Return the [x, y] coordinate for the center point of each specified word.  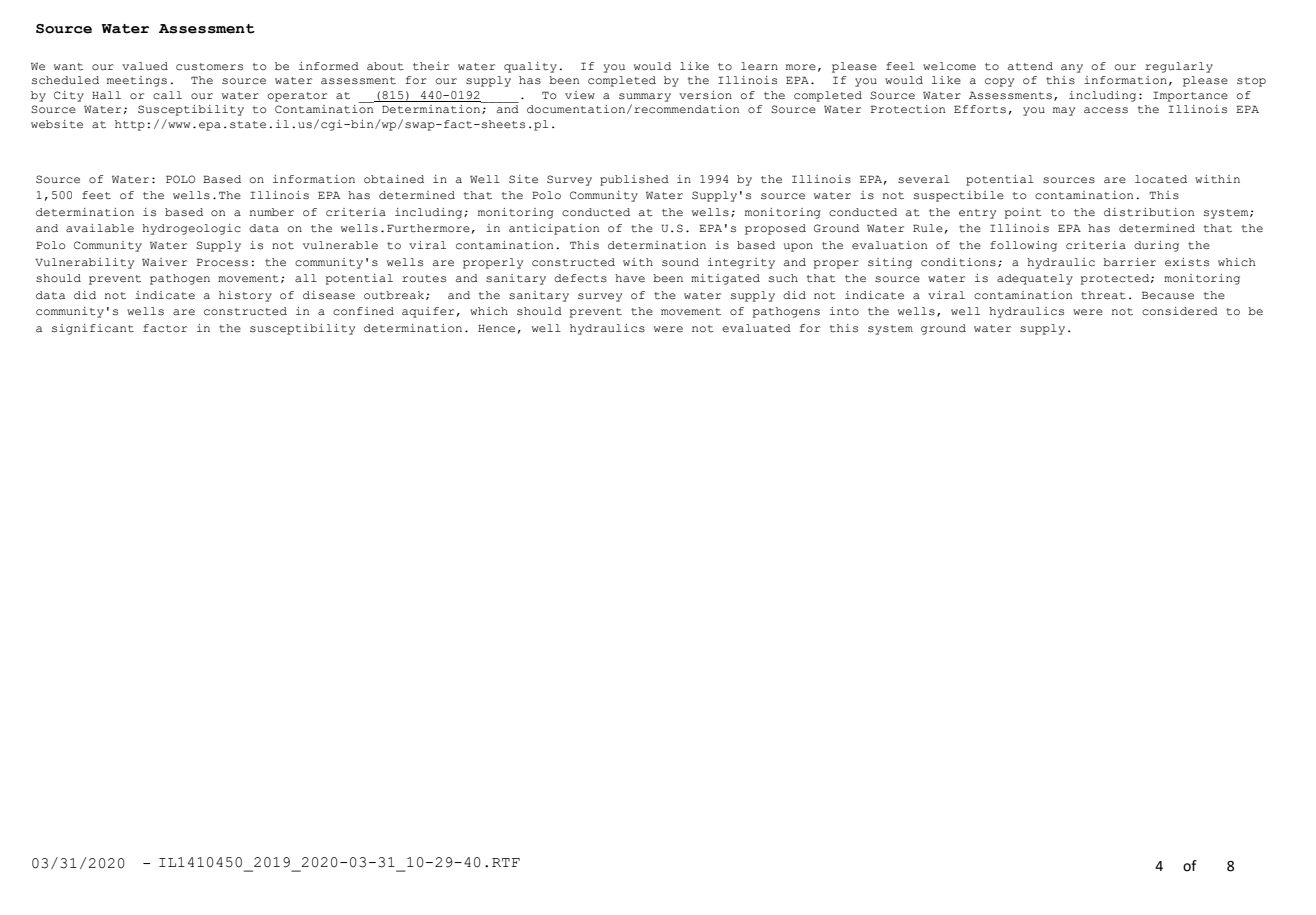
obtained [394, 179]
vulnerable [340, 245]
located [1161, 179]
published [634, 180]
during [1156, 246]
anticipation [554, 229]
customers [209, 67]
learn [759, 66]
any [1072, 68]
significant [93, 329]
